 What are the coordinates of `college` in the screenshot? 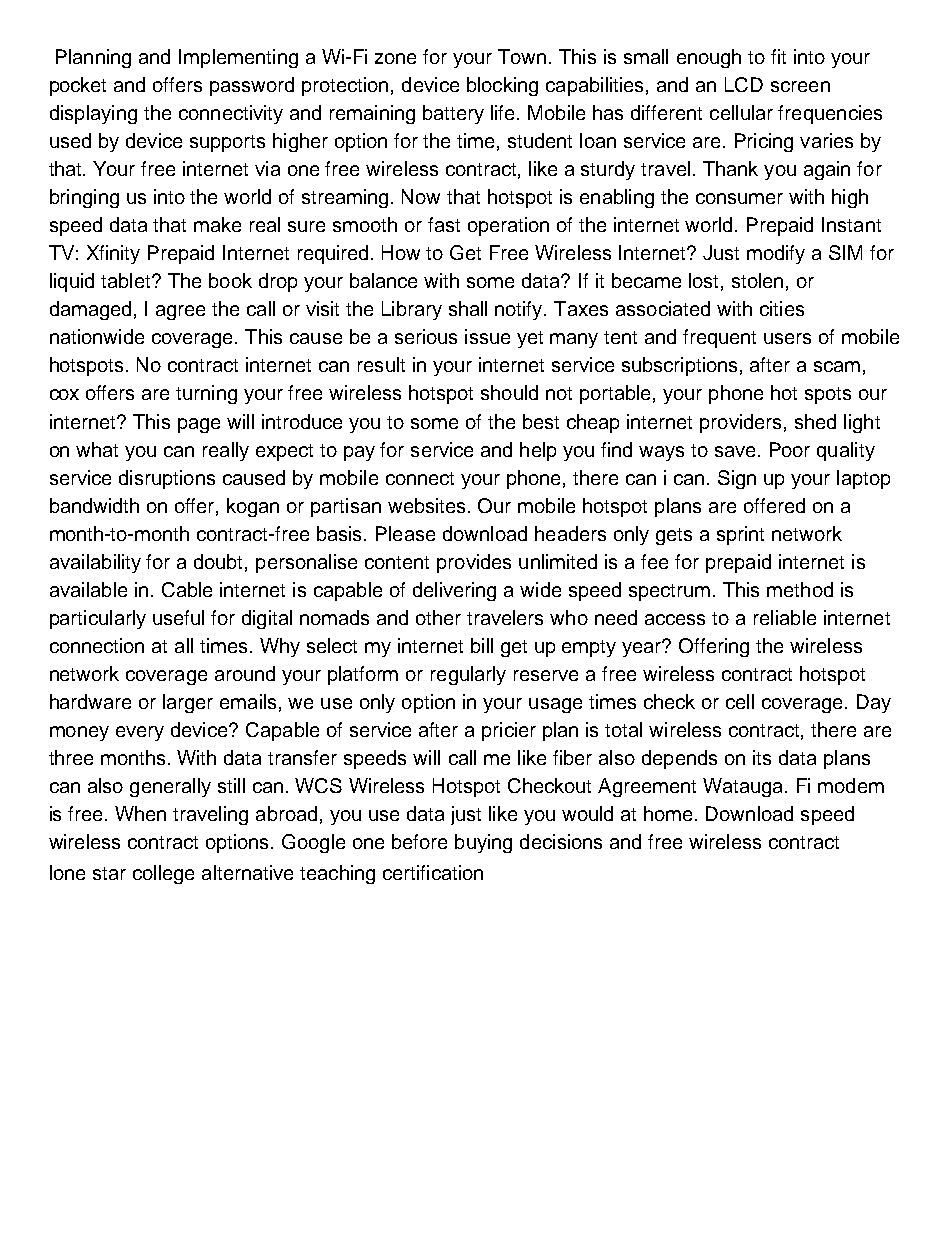 It's located at (163, 874).
